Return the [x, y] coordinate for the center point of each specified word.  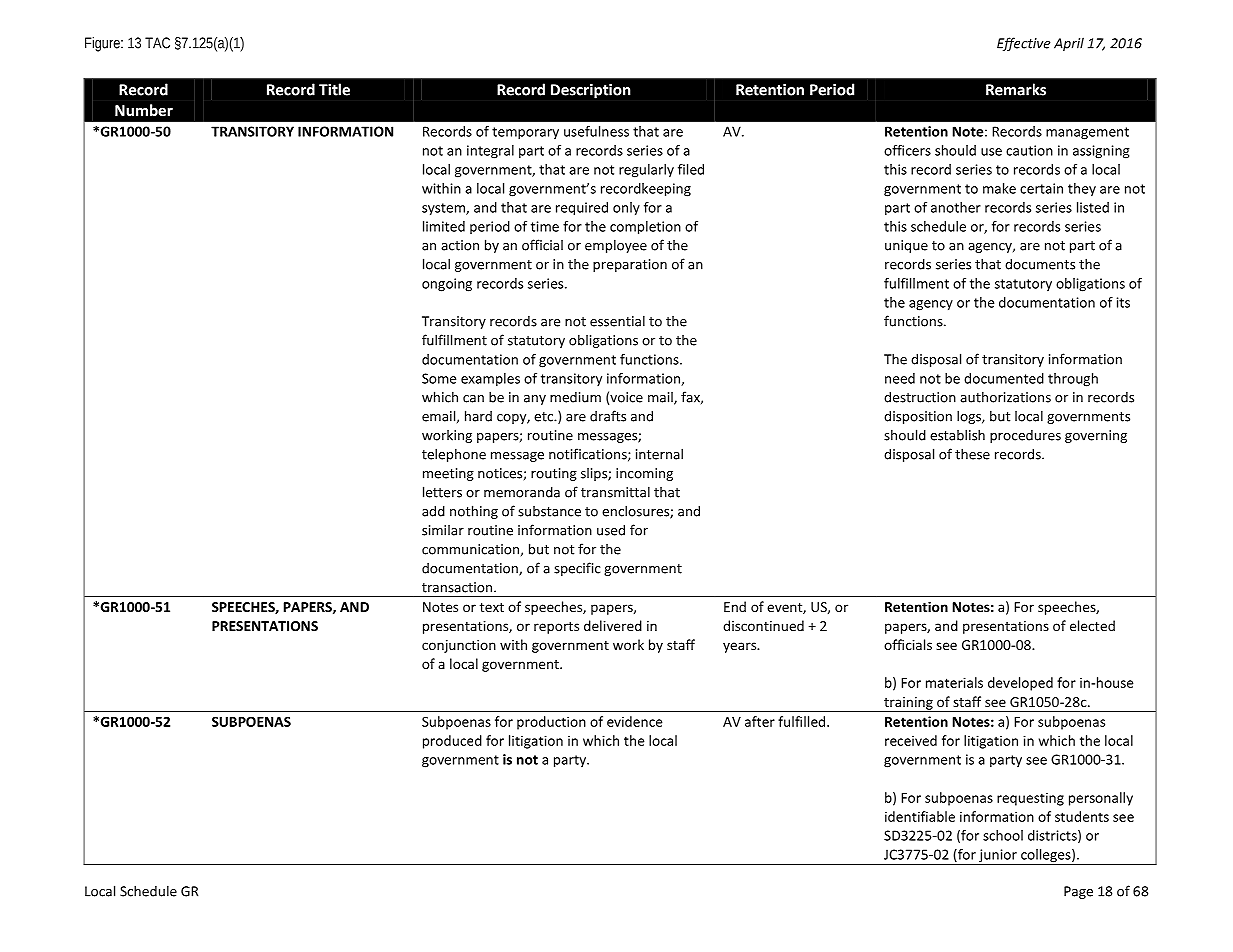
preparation [630, 265]
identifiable [920, 816]
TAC [157, 43]
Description [591, 91]
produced [452, 742]
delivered [613, 625]
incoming [644, 474]
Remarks [1016, 89]
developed [1020, 684]
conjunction [459, 646]
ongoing [447, 285]
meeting [448, 474]
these [972, 454]
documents [1040, 264]
